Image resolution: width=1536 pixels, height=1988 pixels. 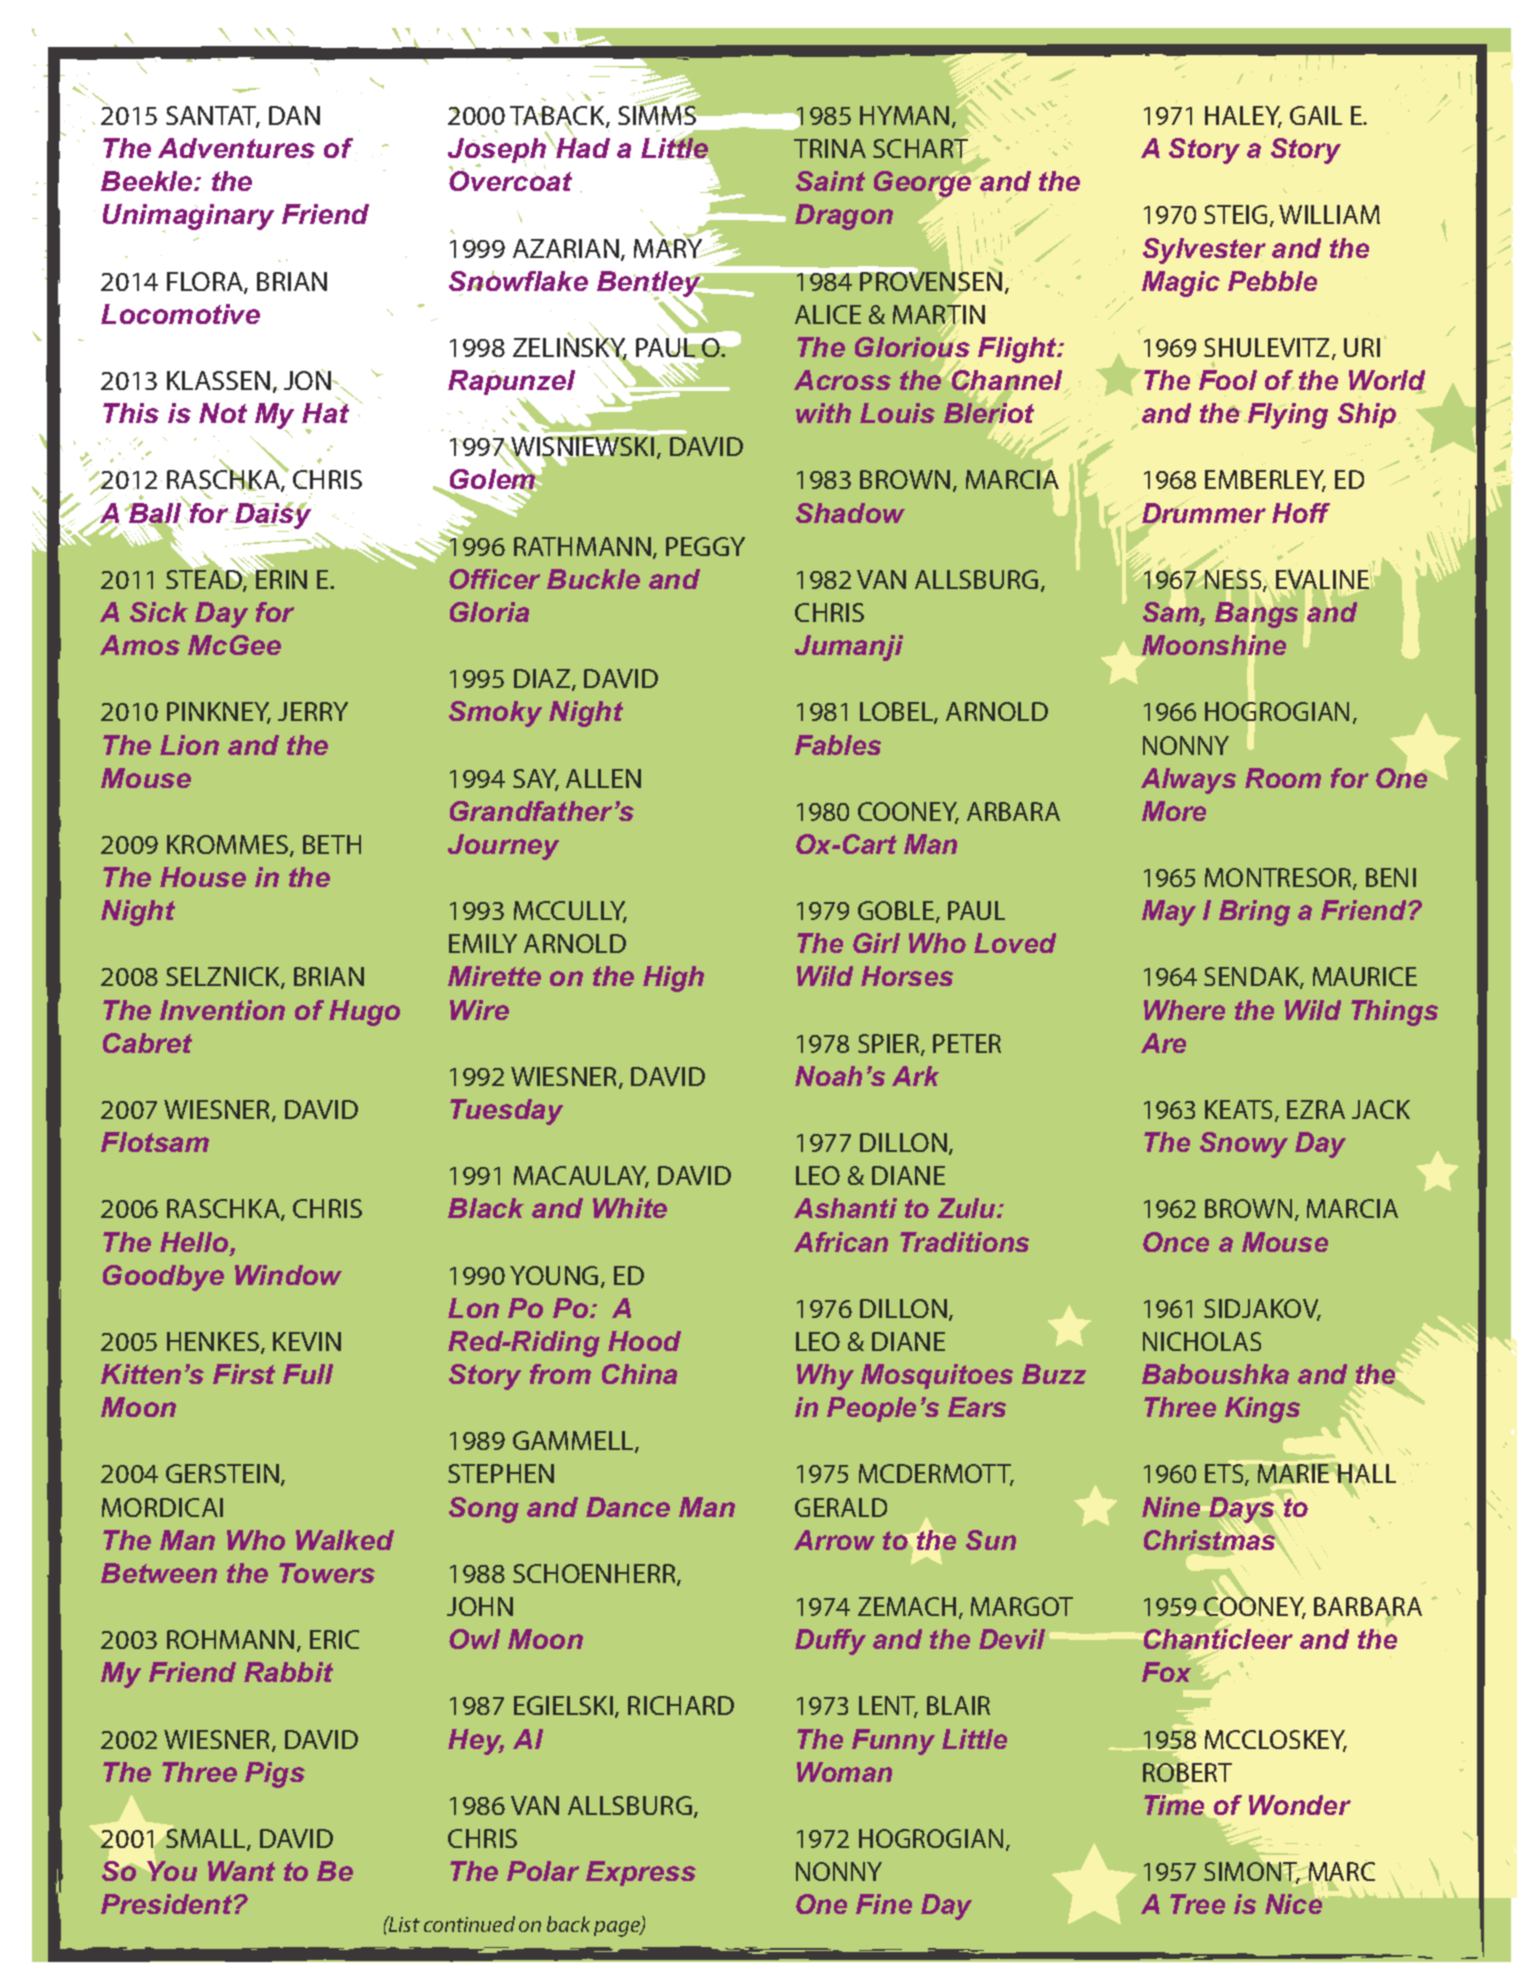 I want to click on Room, so click(x=1283, y=778).
